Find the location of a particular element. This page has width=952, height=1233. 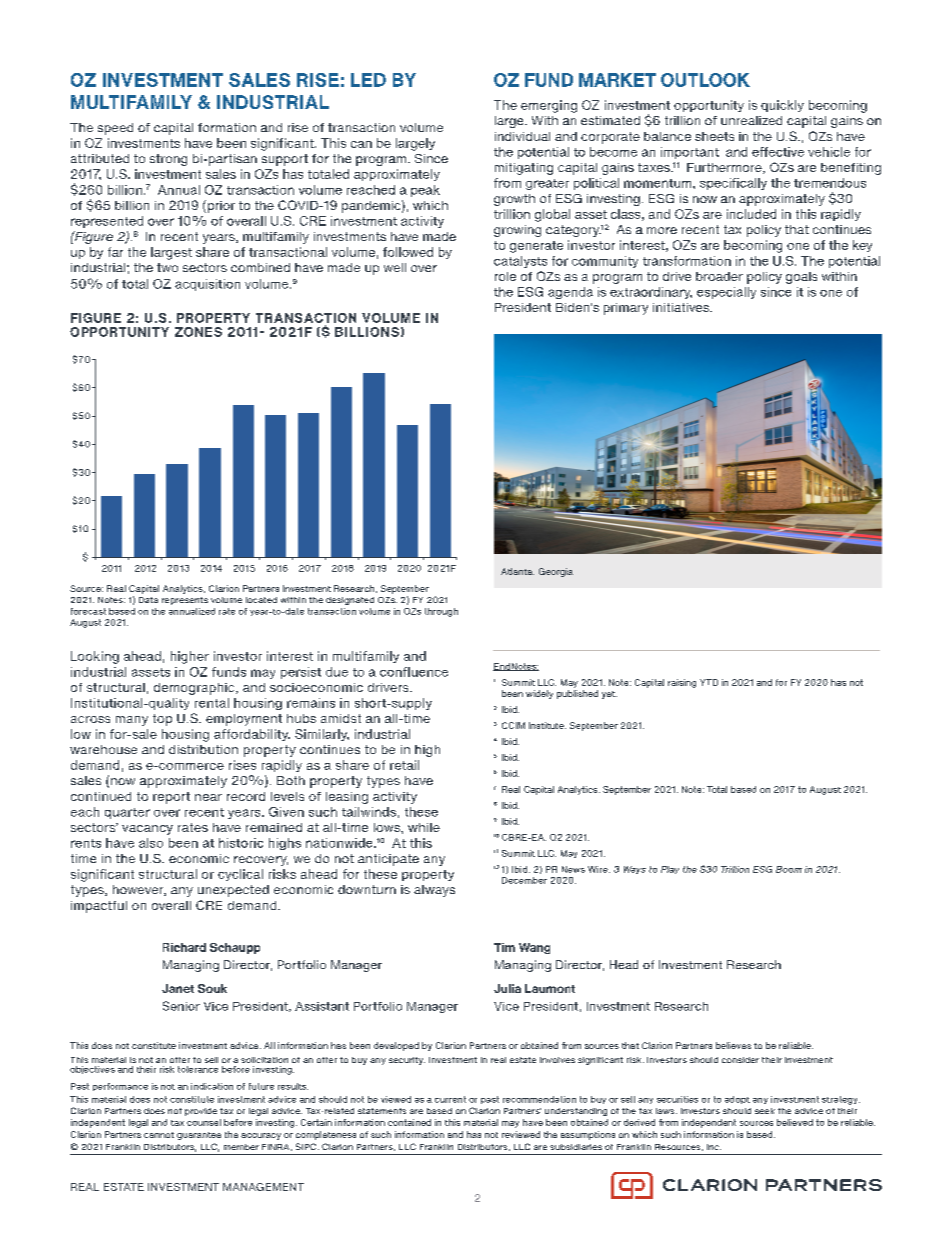

Atlanta is located at coordinates (517, 571).
